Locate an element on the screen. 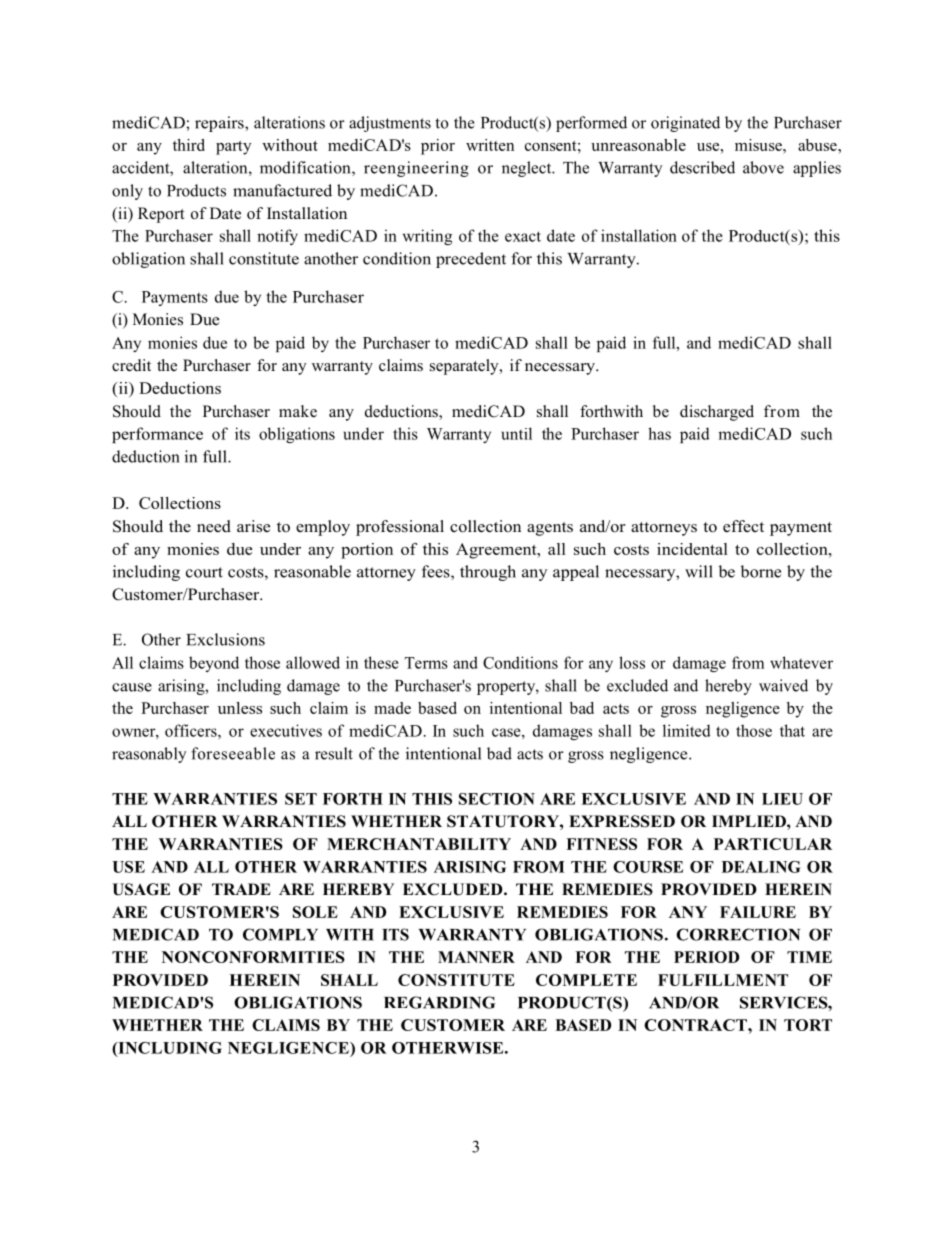 The image size is (952, 1233). LIEU is located at coordinates (782, 799).
